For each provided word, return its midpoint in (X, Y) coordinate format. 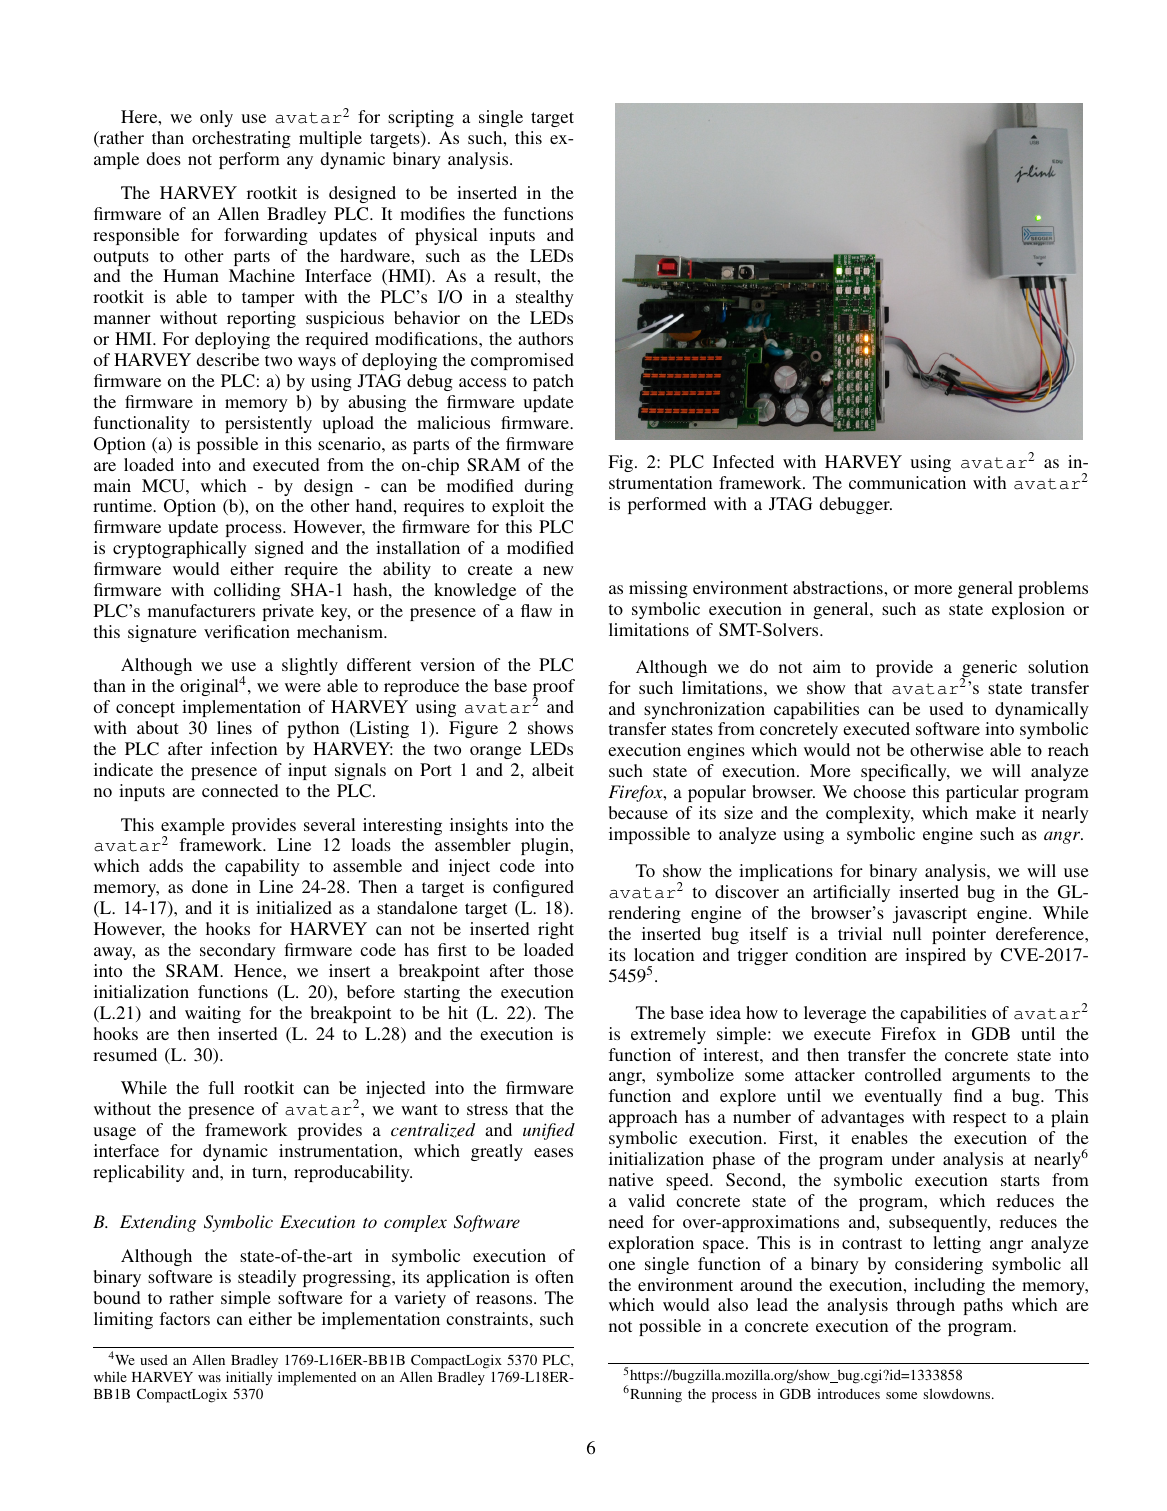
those (554, 970)
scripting (421, 118)
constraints (487, 1318)
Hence (259, 970)
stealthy (545, 298)
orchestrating (241, 139)
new (558, 570)
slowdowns (958, 1393)
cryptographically (180, 549)
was (209, 1378)
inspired (935, 956)
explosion (1028, 610)
